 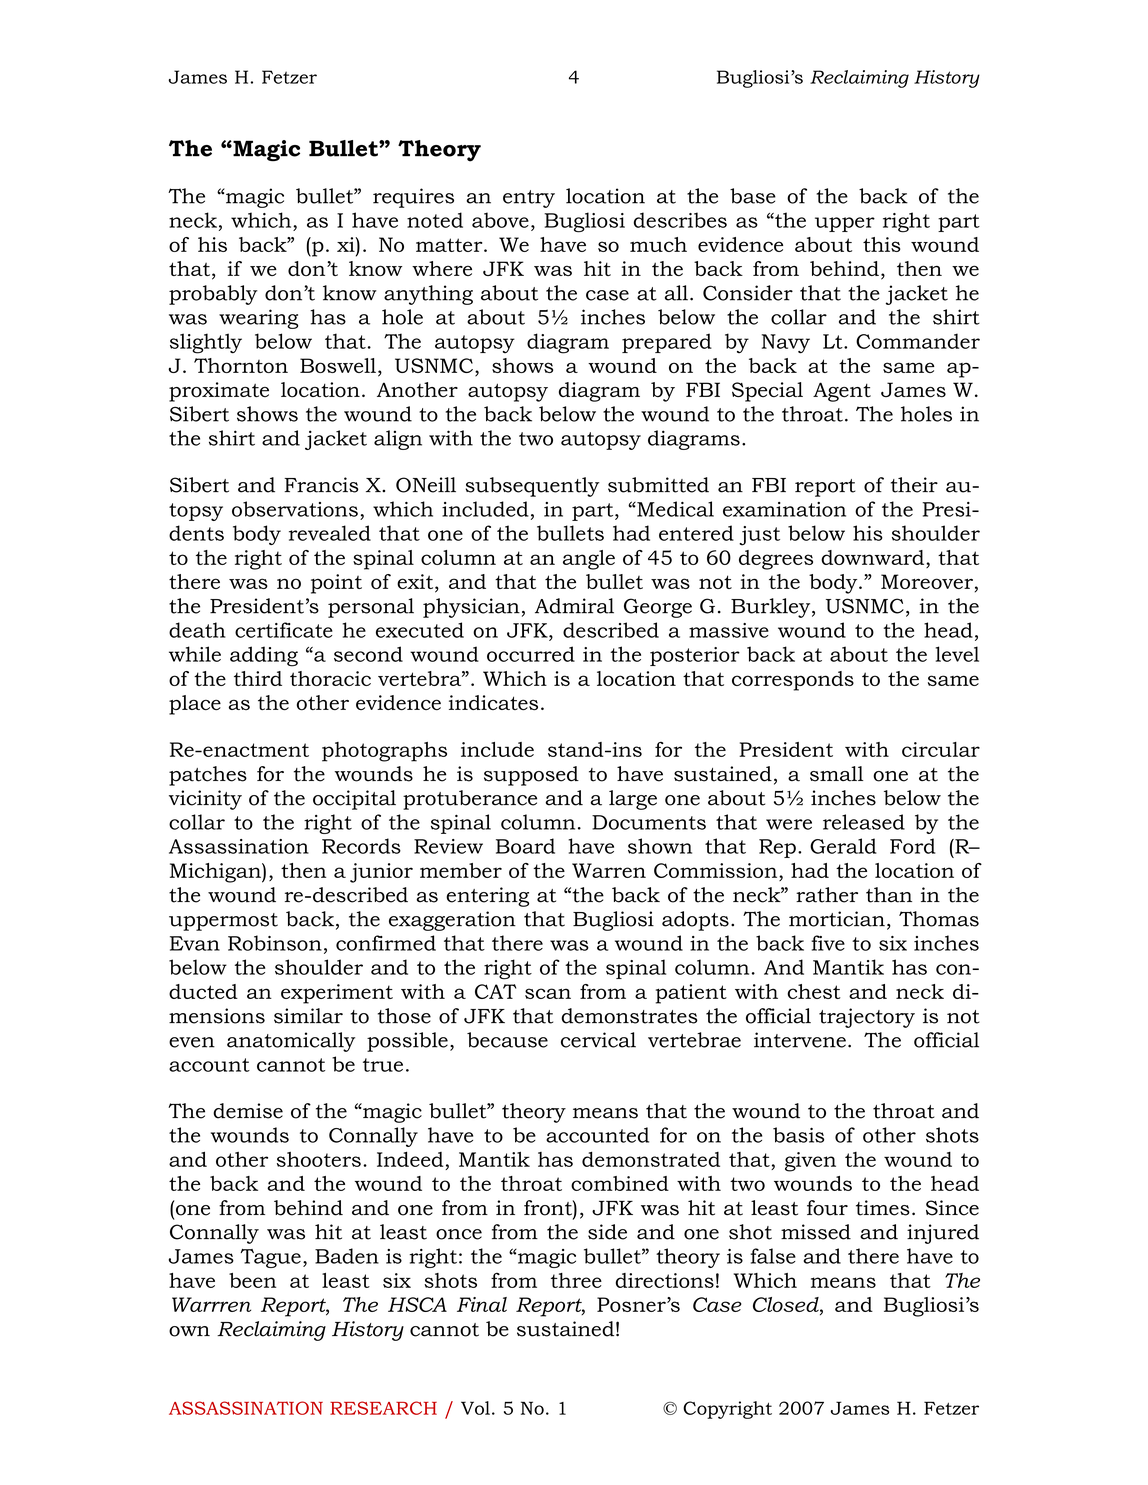 What do you see at coordinates (529, 199) in the image?
I see `entry` at bounding box center [529, 199].
